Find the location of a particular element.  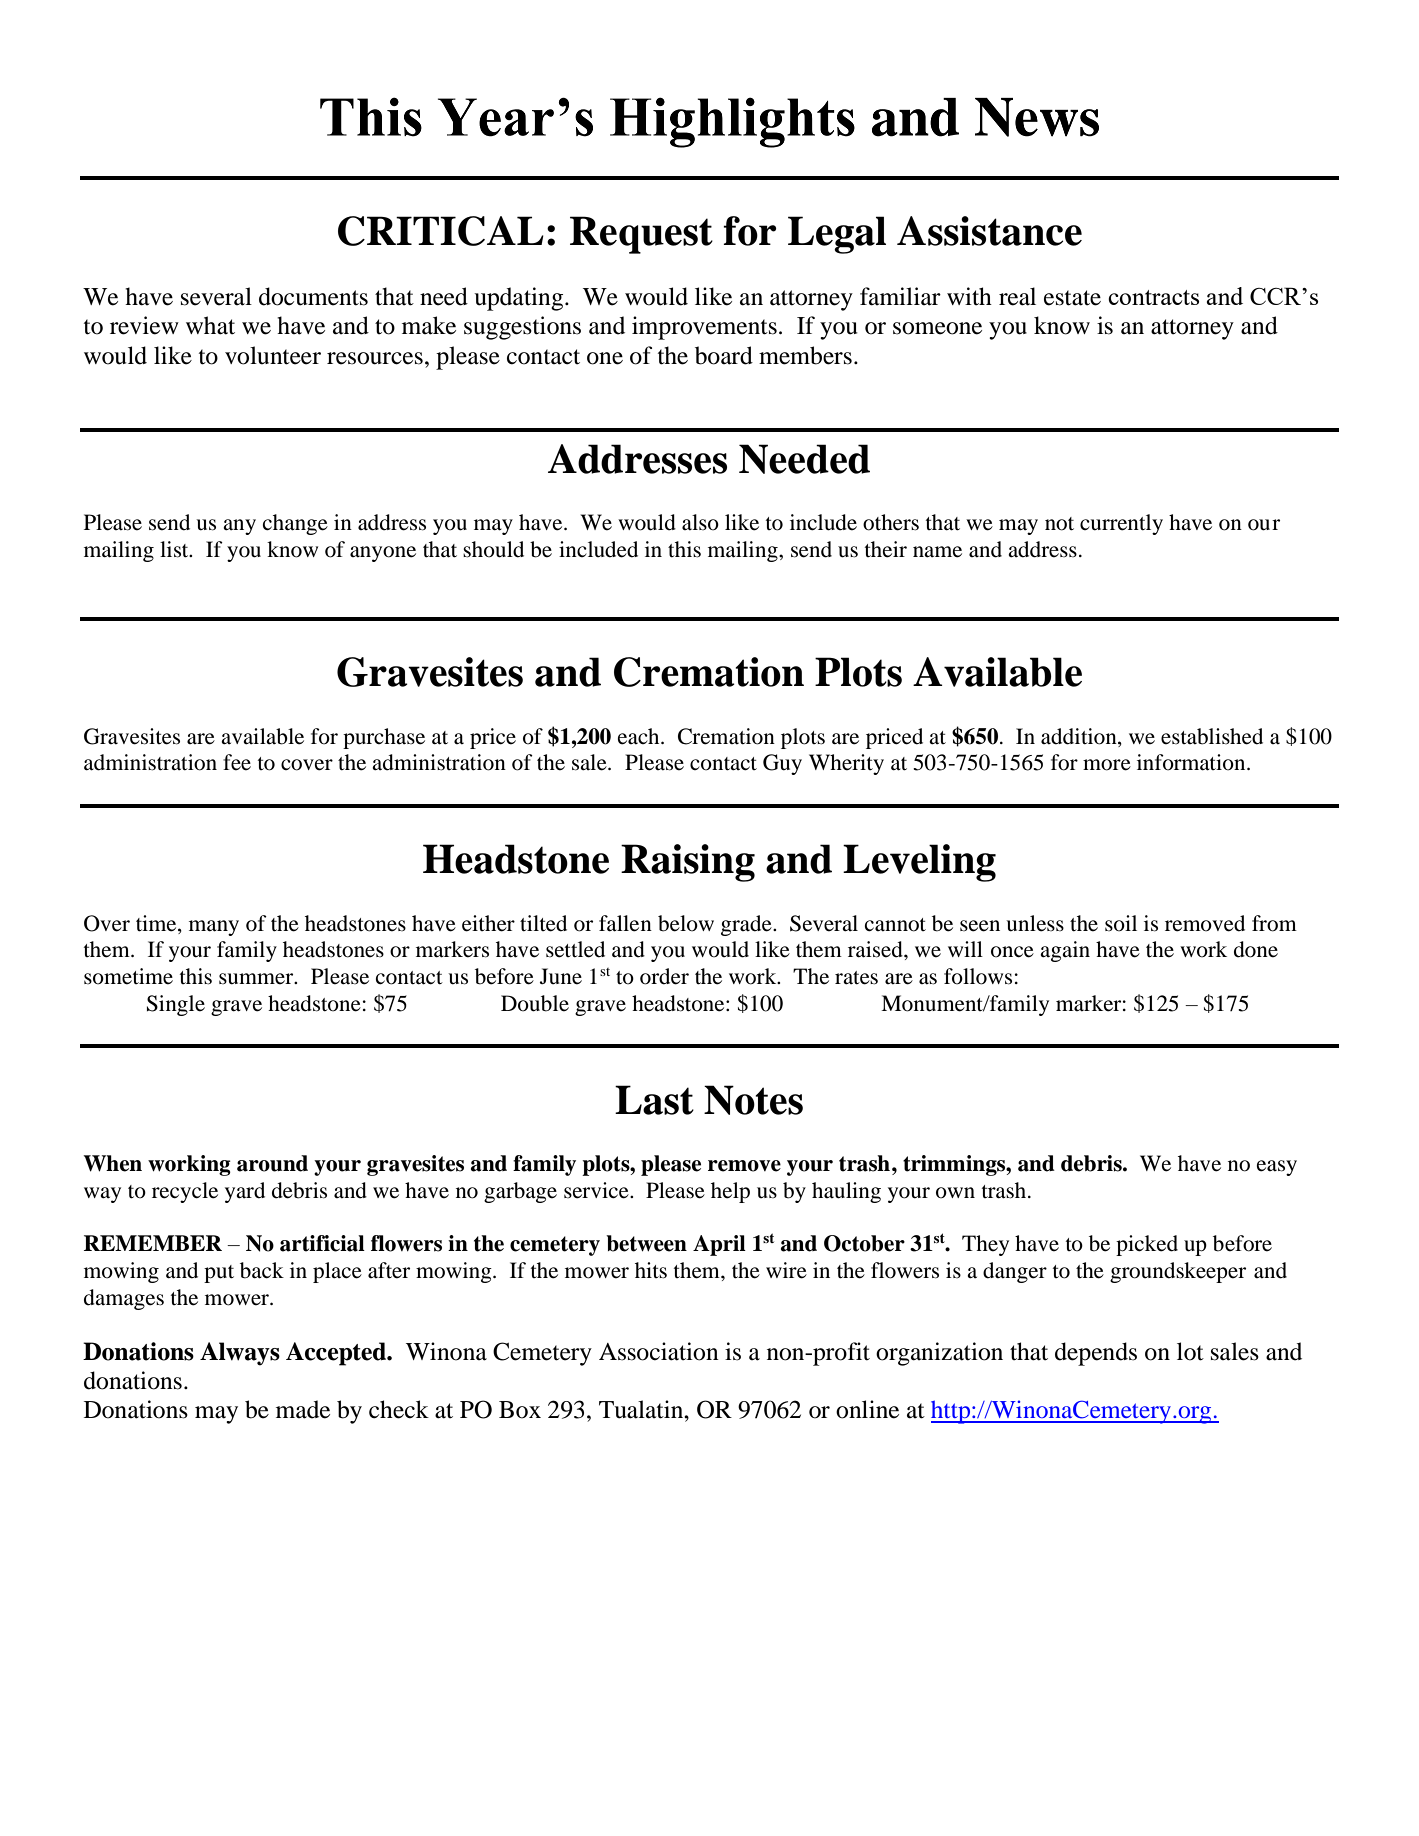

News is located at coordinates (1037, 117).
